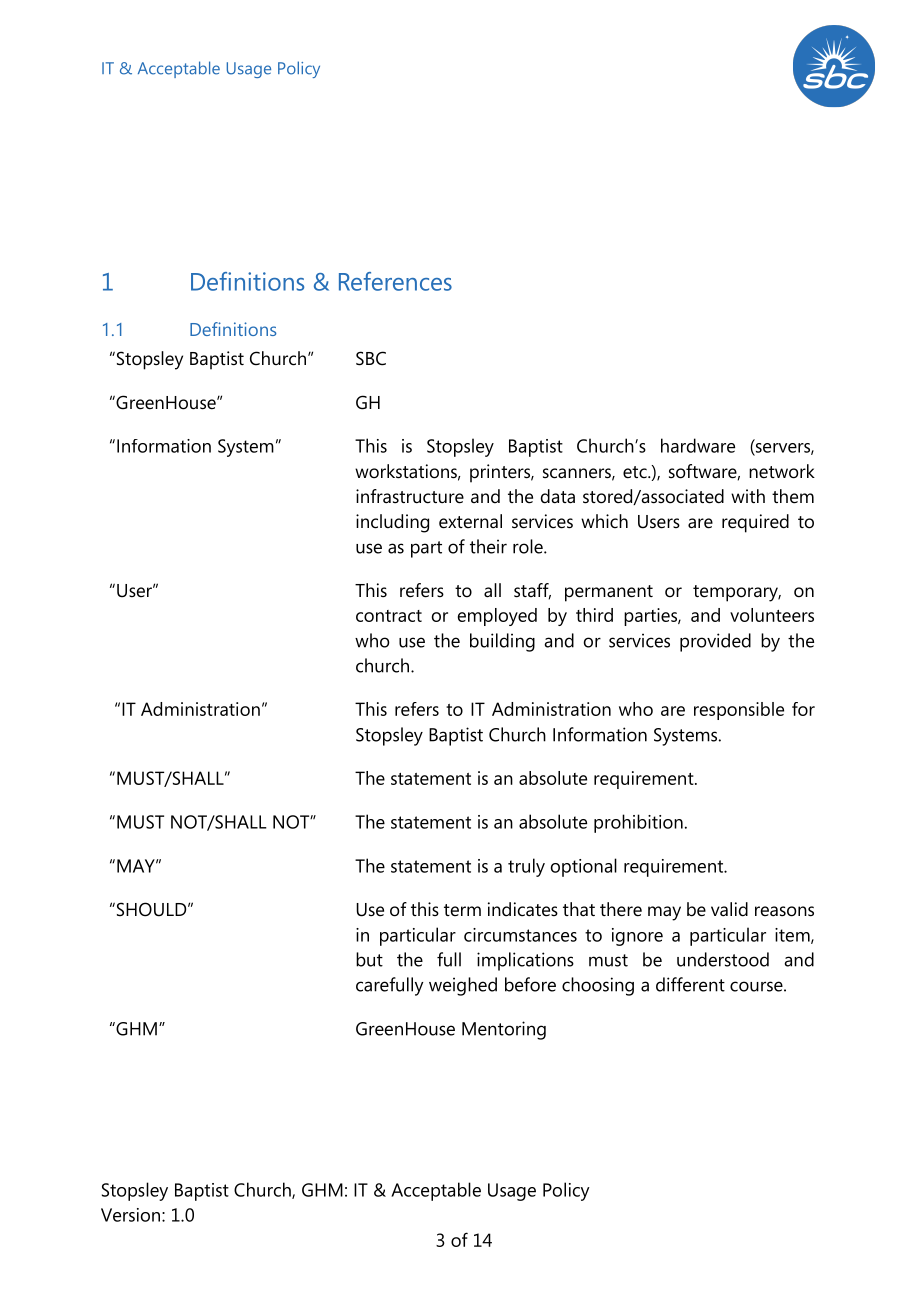 The width and height of the screenshot is (924, 1308). I want to click on prohibition, so click(638, 823).
